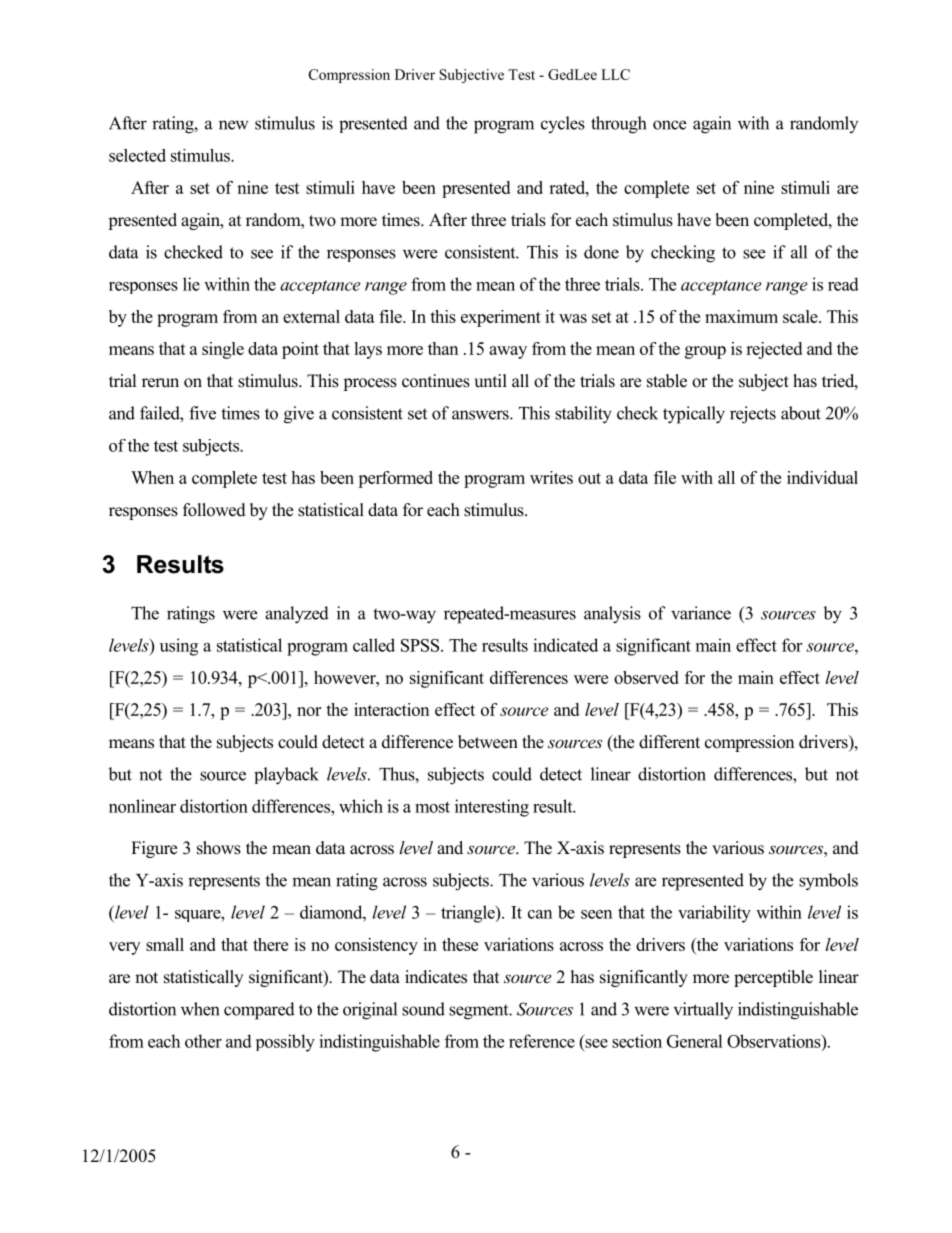 The image size is (952, 1233). Describe the element at coordinates (501, 318) in the image. I see `experiment` at that location.
